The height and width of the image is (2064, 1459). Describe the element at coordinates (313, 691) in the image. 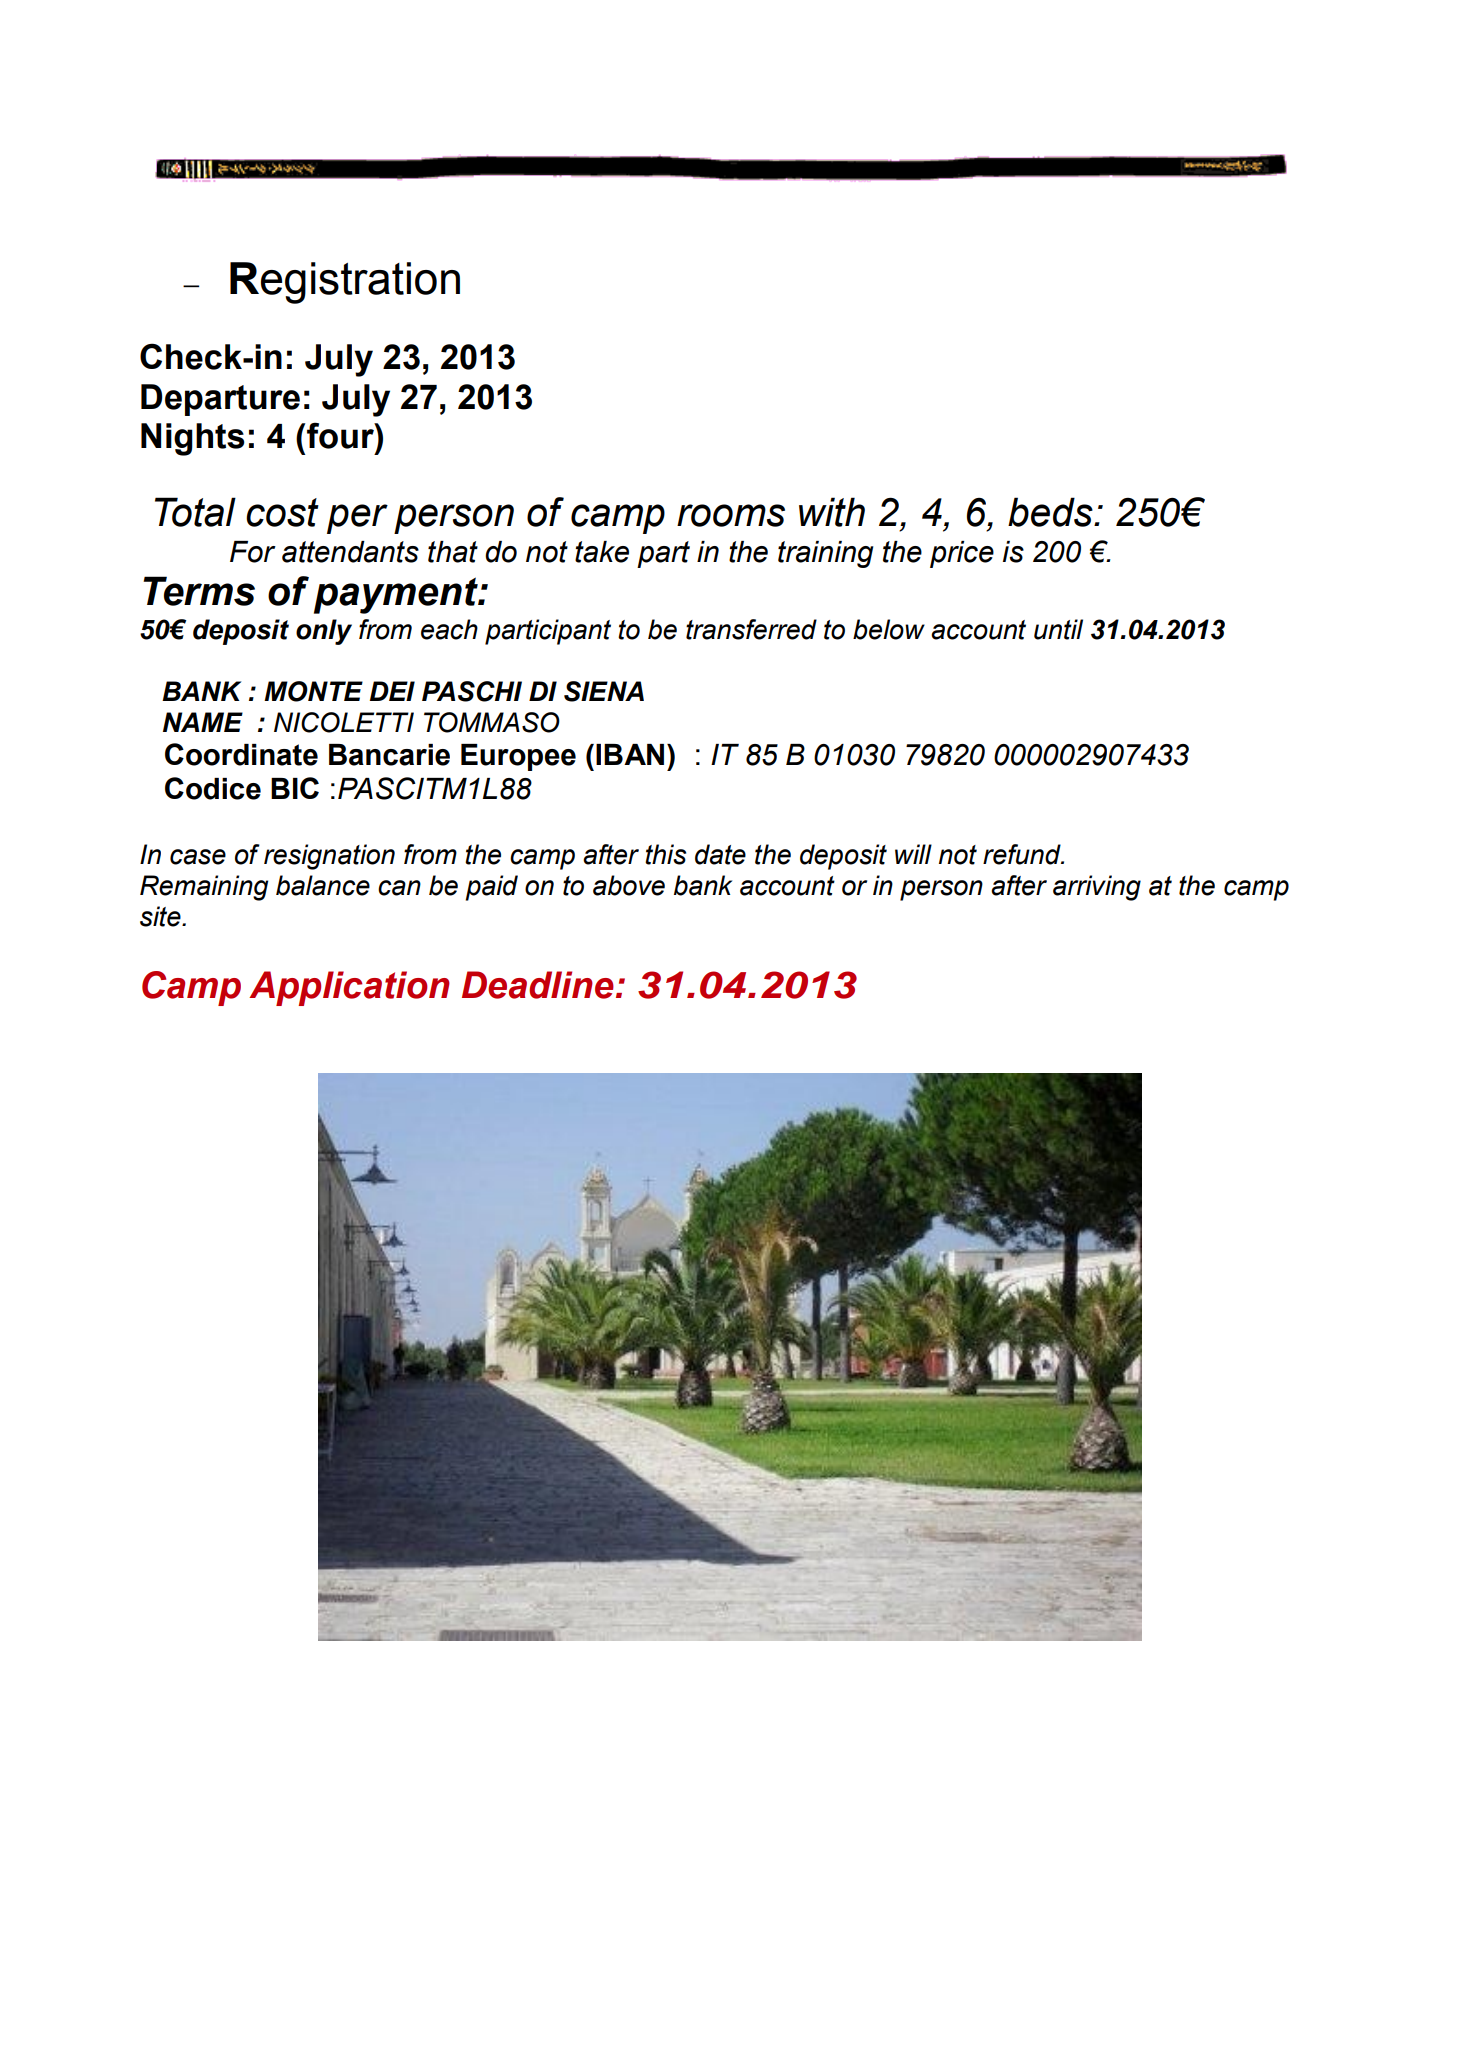

I see `MONTE` at that location.
